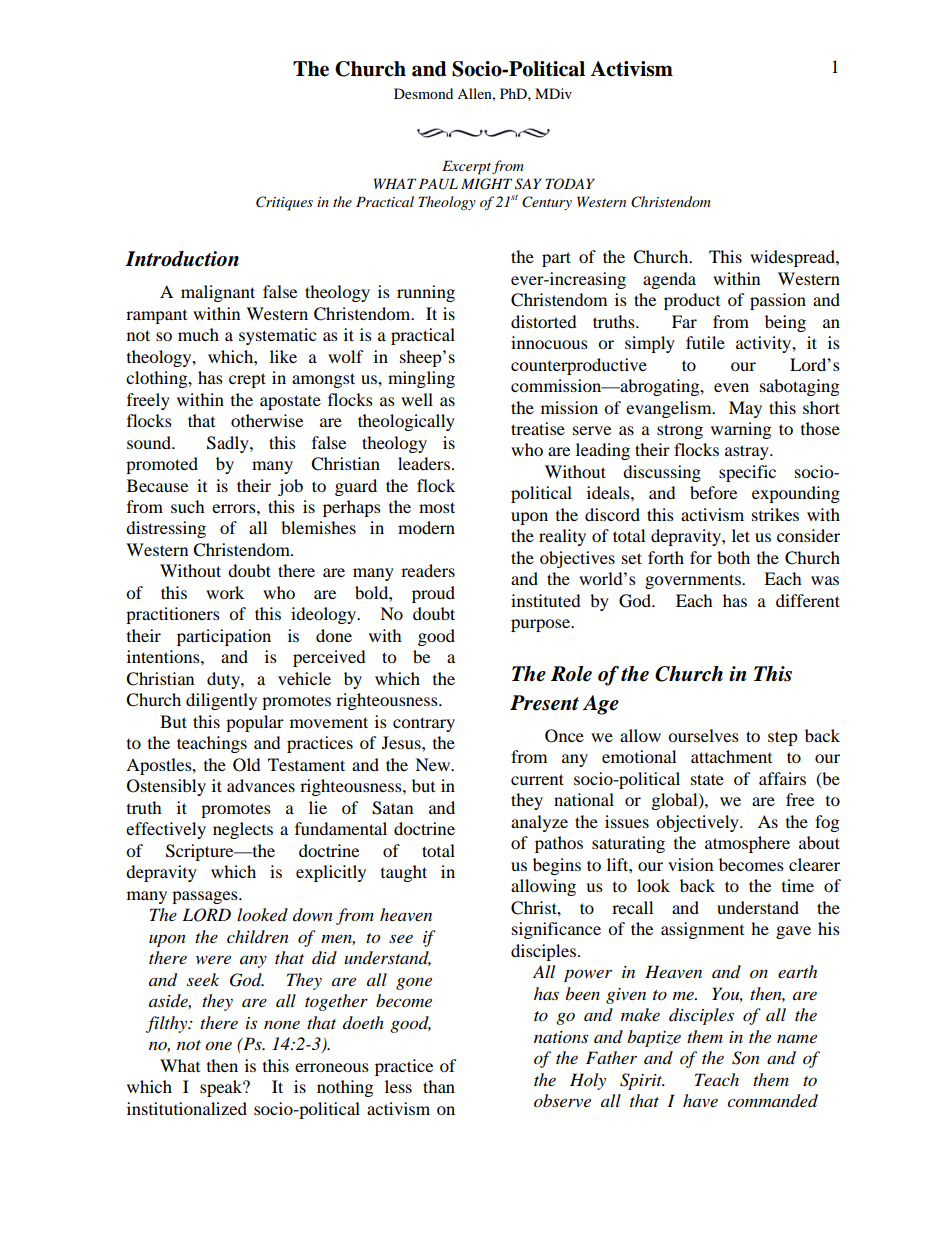 The height and width of the screenshot is (1233, 952). What do you see at coordinates (229, 444) in the screenshot?
I see `Sadly` at bounding box center [229, 444].
